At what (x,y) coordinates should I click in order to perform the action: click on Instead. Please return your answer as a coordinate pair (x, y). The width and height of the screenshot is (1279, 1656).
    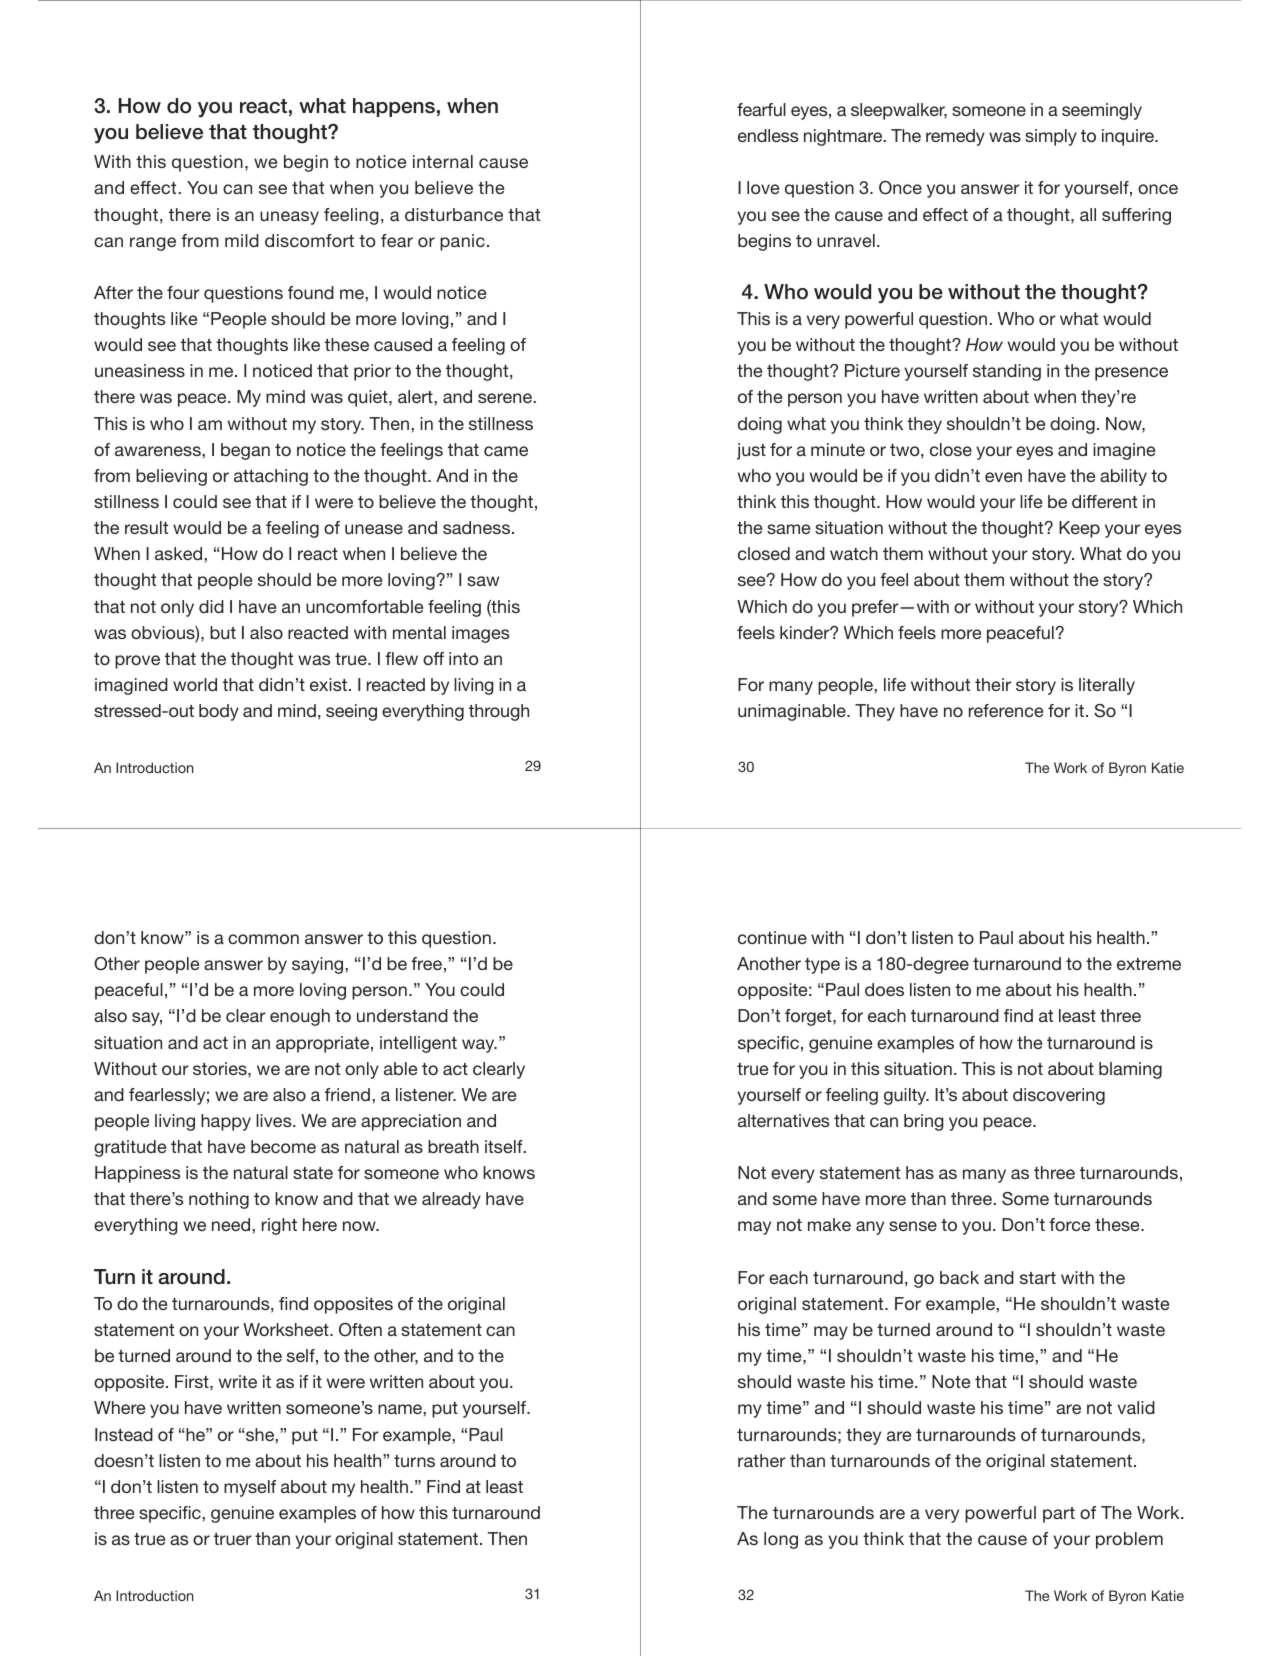
    Looking at the image, I should click on (124, 1434).
